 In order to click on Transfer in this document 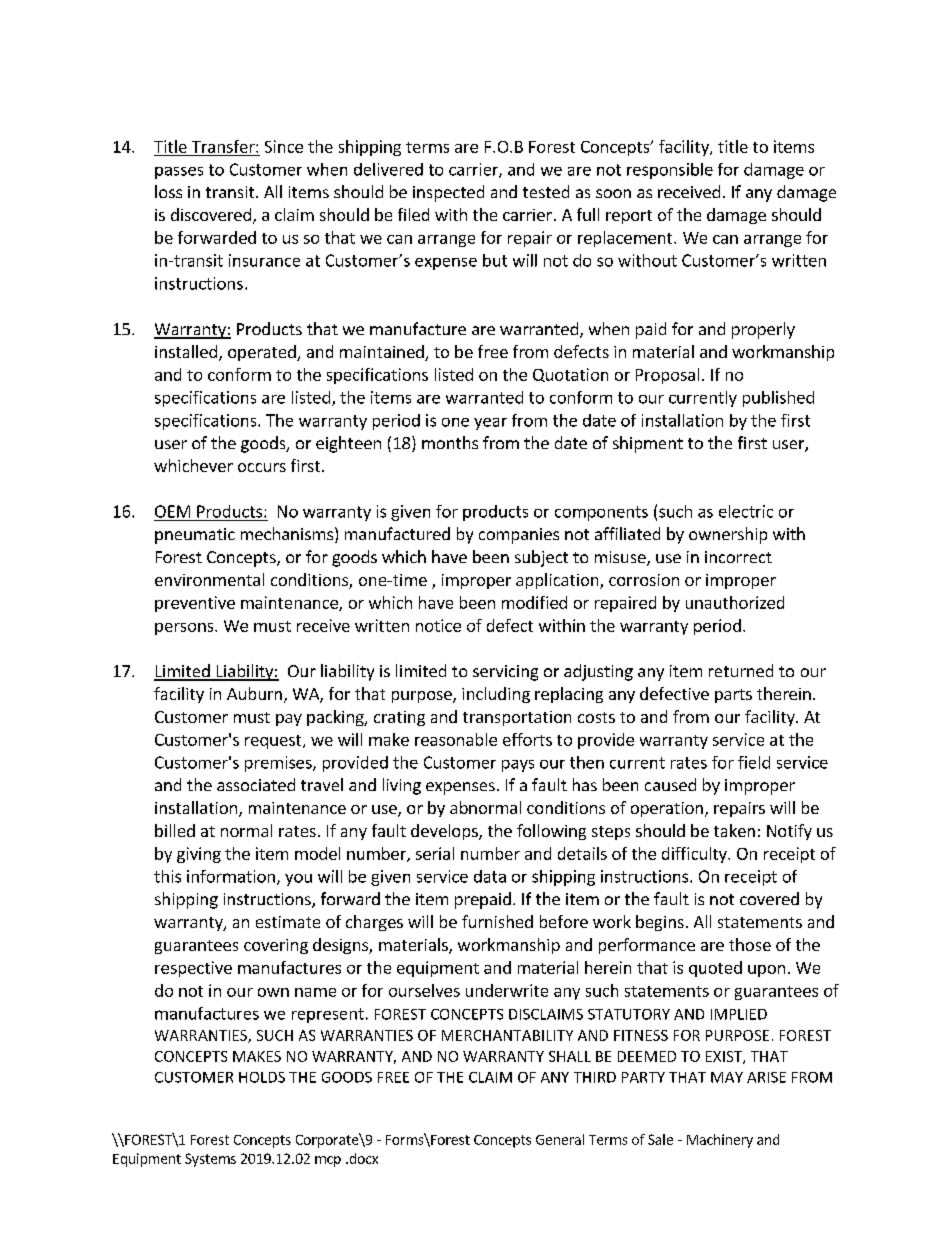, I will do `click(224, 146)`.
